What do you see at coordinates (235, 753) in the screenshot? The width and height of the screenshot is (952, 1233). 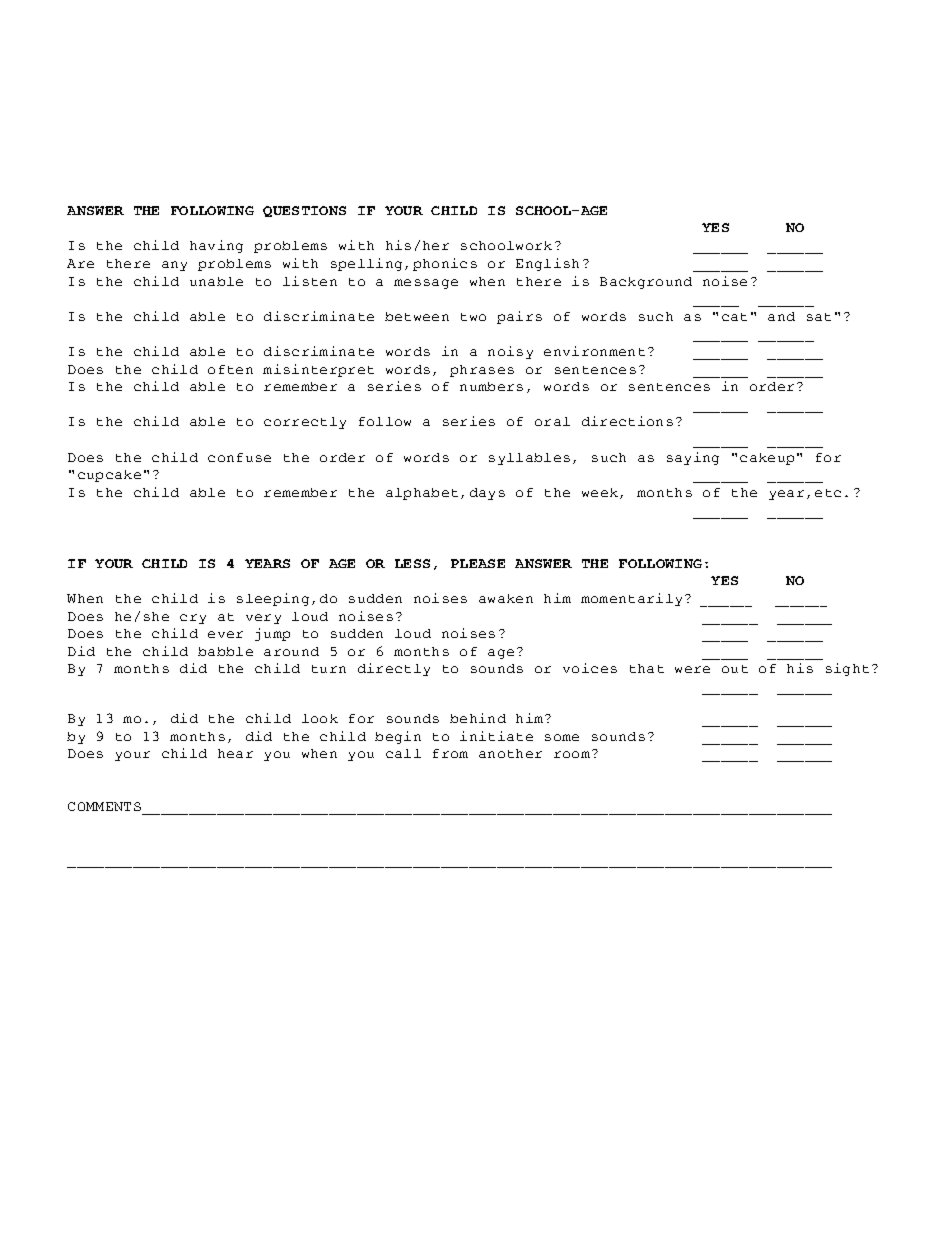 I see `hear` at bounding box center [235, 753].
